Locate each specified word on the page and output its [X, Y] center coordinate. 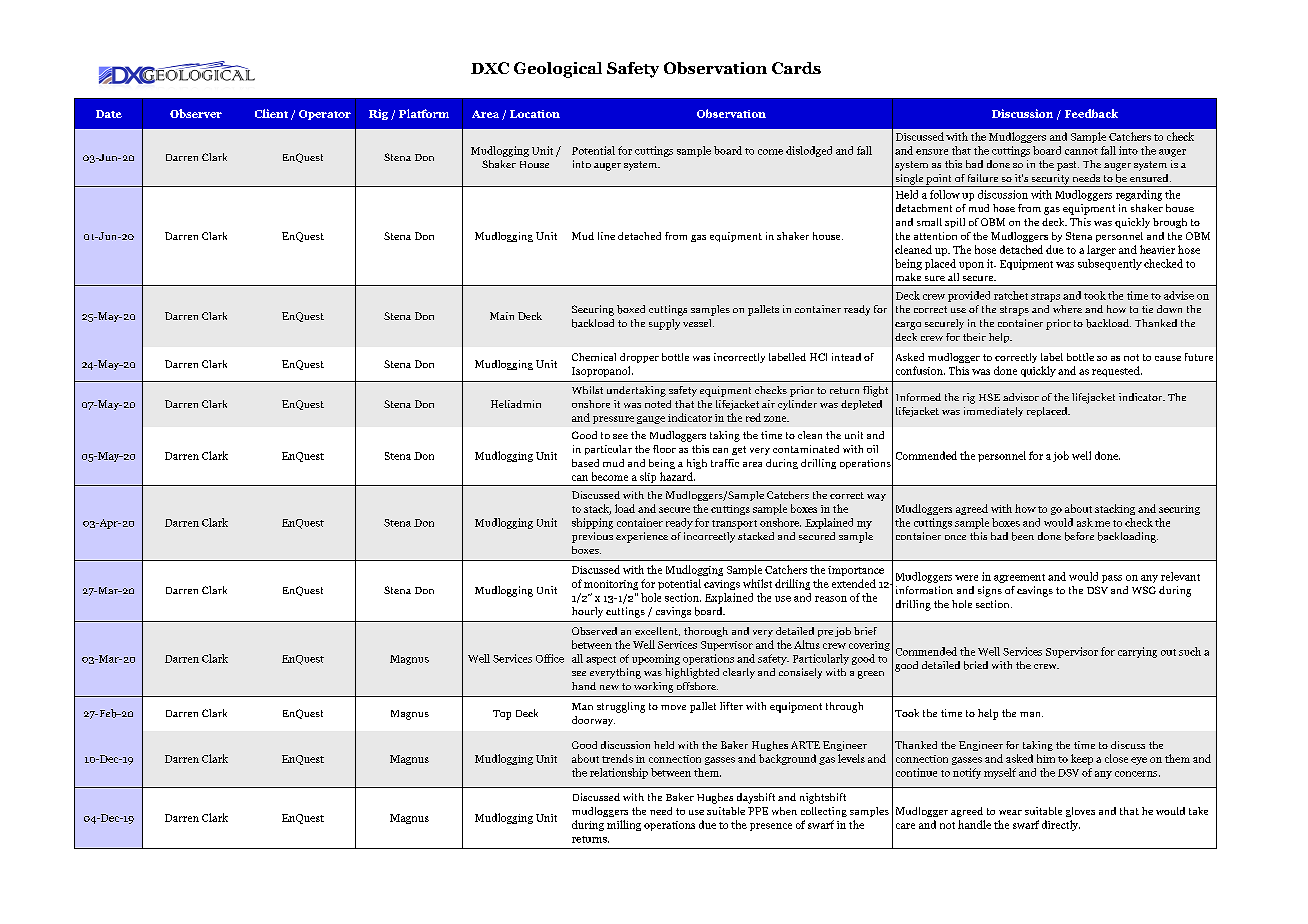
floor [664, 449]
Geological [558, 70]
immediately [993, 412]
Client [271, 113]
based [585, 463]
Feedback [1091, 113]
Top [502, 715]
